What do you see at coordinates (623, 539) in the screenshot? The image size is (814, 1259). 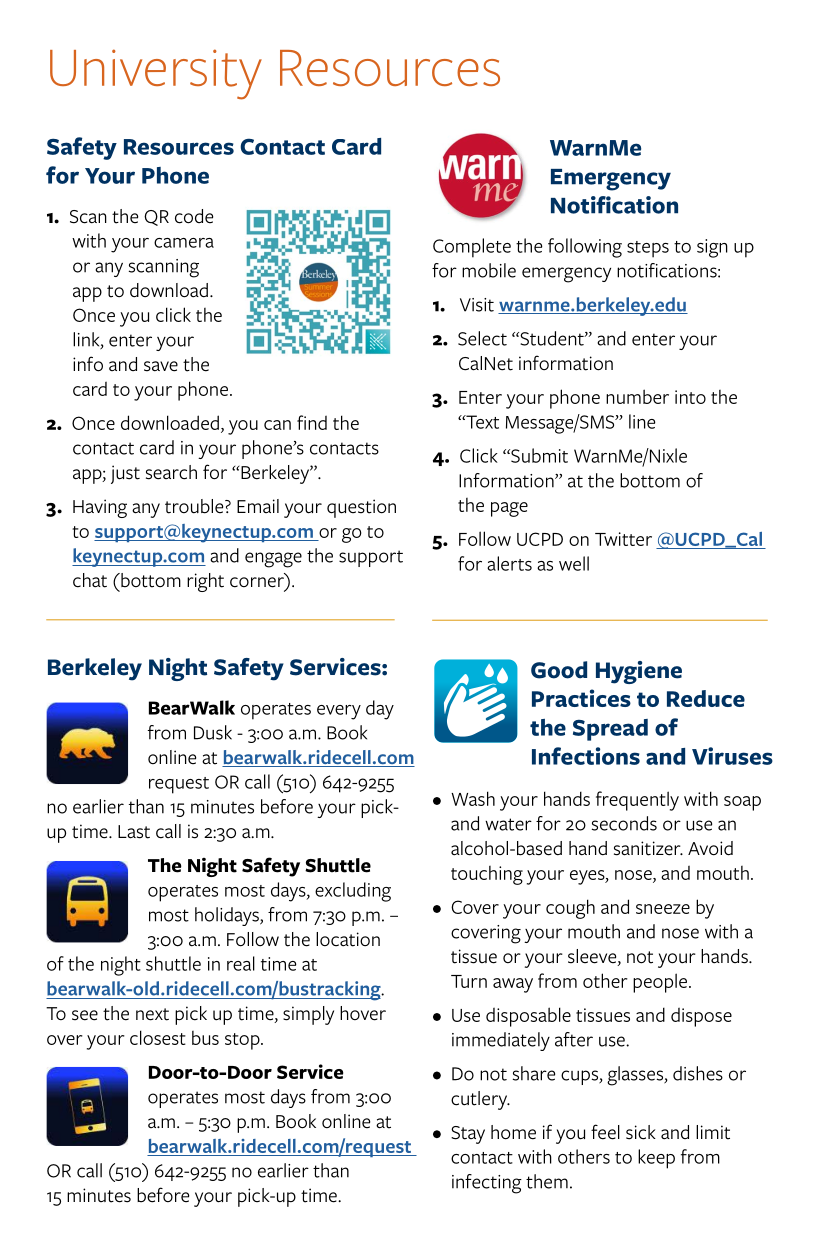 I see `Twitter` at bounding box center [623, 539].
